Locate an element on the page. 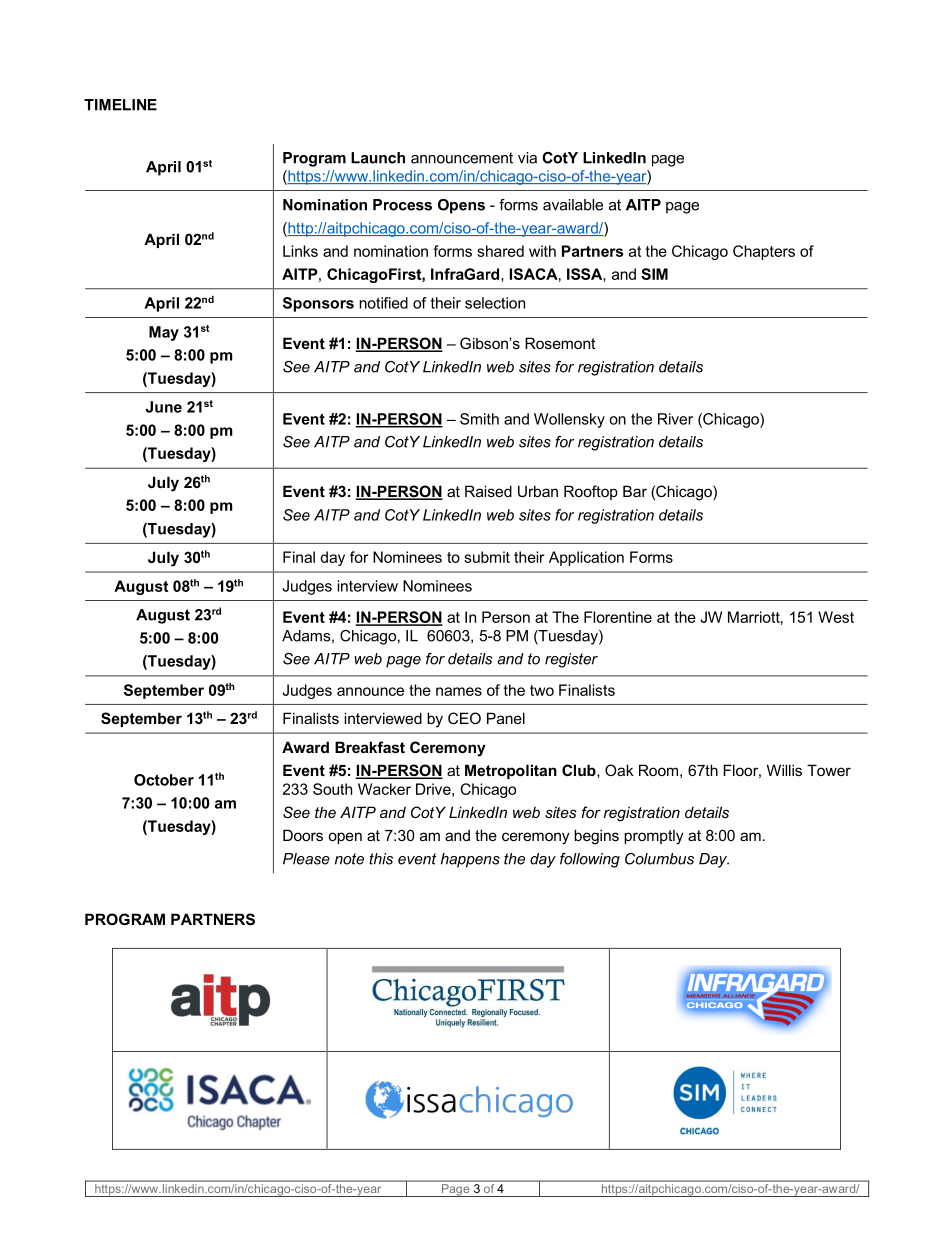  available is located at coordinates (573, 205).
